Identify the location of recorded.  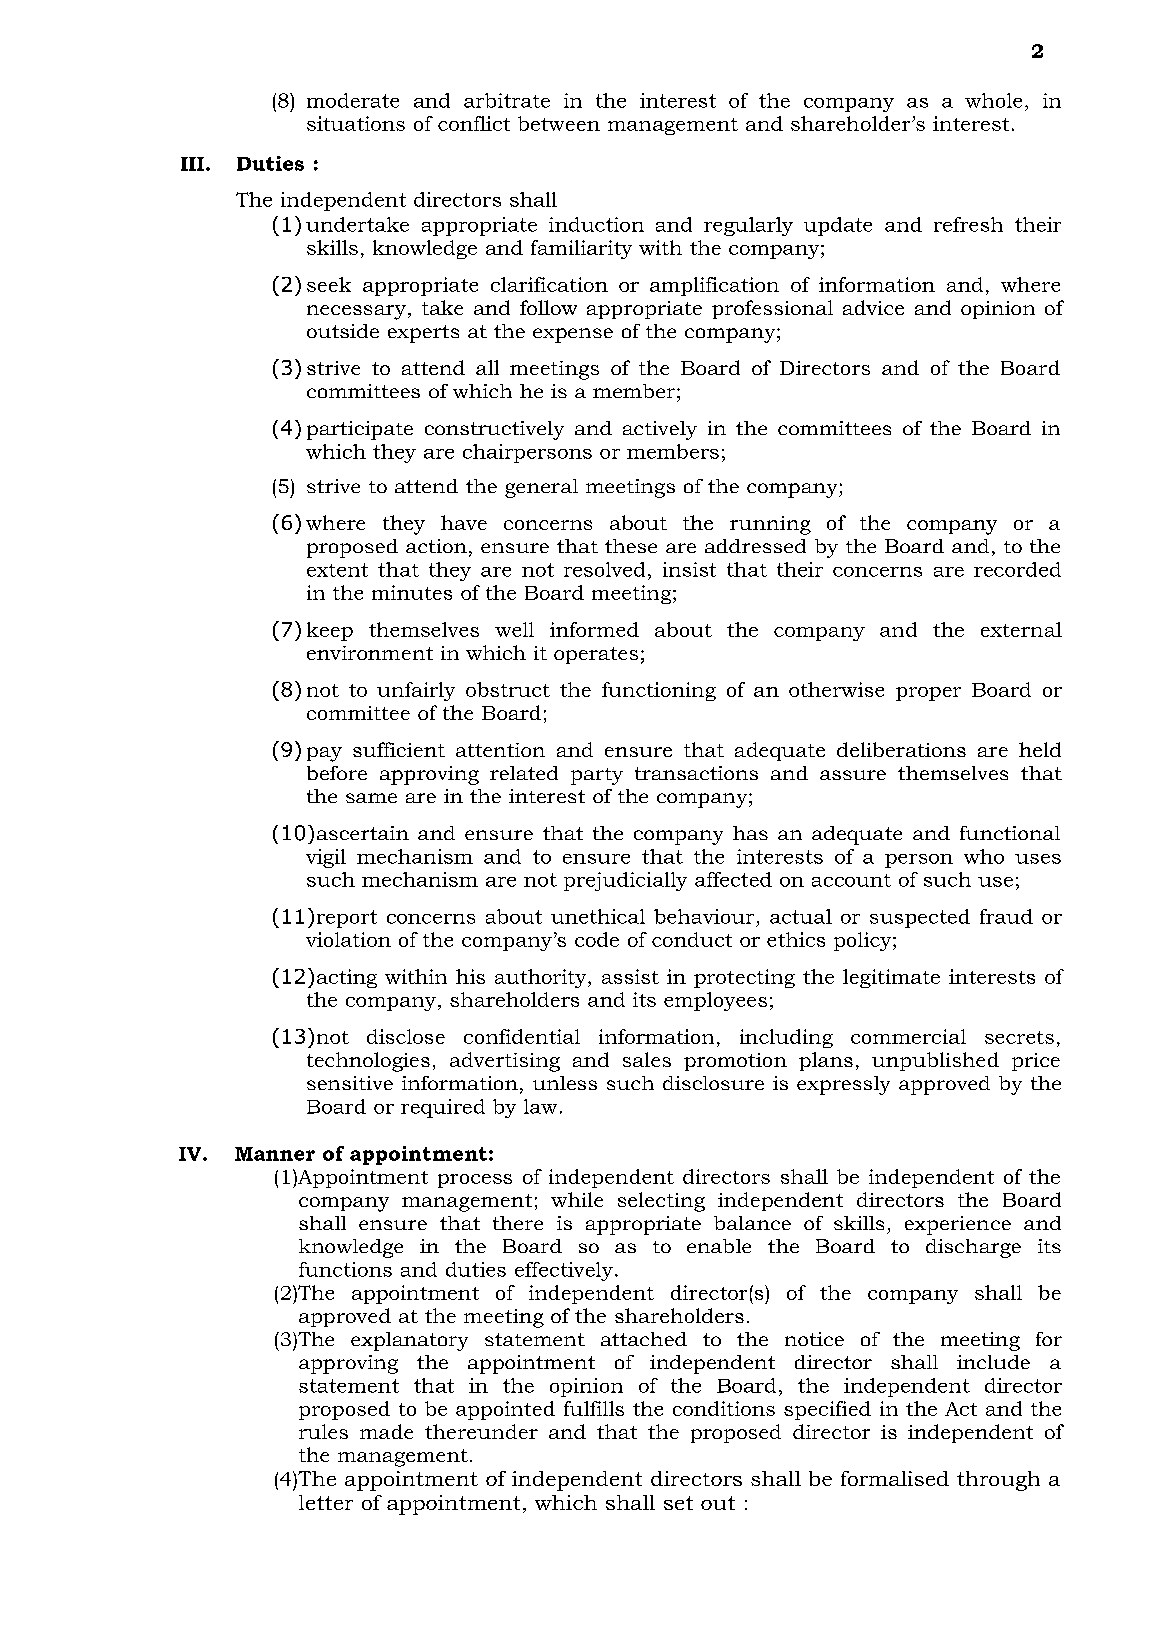
(1017, 569).
